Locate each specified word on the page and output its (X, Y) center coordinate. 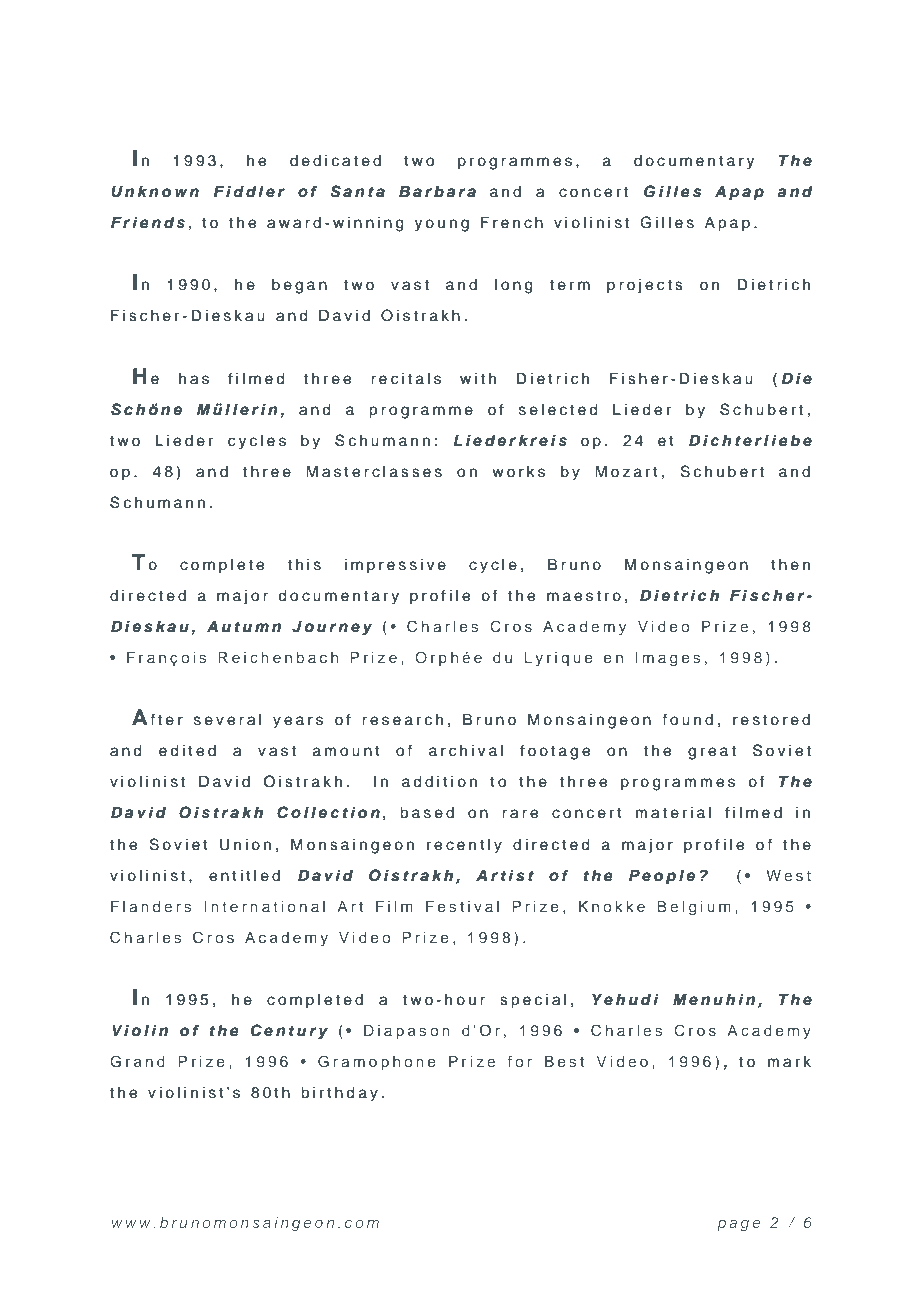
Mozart (626, 471)
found (687, 719)
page (738, 1226)
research (402, 720)
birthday (339, 1094)
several (228, 720)
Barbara (437, 191)
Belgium (694, 908)
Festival (462, 906)
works (518, 472)
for (520, 1061)
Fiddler (249, 191)
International (264, 906)
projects (645, 286)
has (194, 379)
